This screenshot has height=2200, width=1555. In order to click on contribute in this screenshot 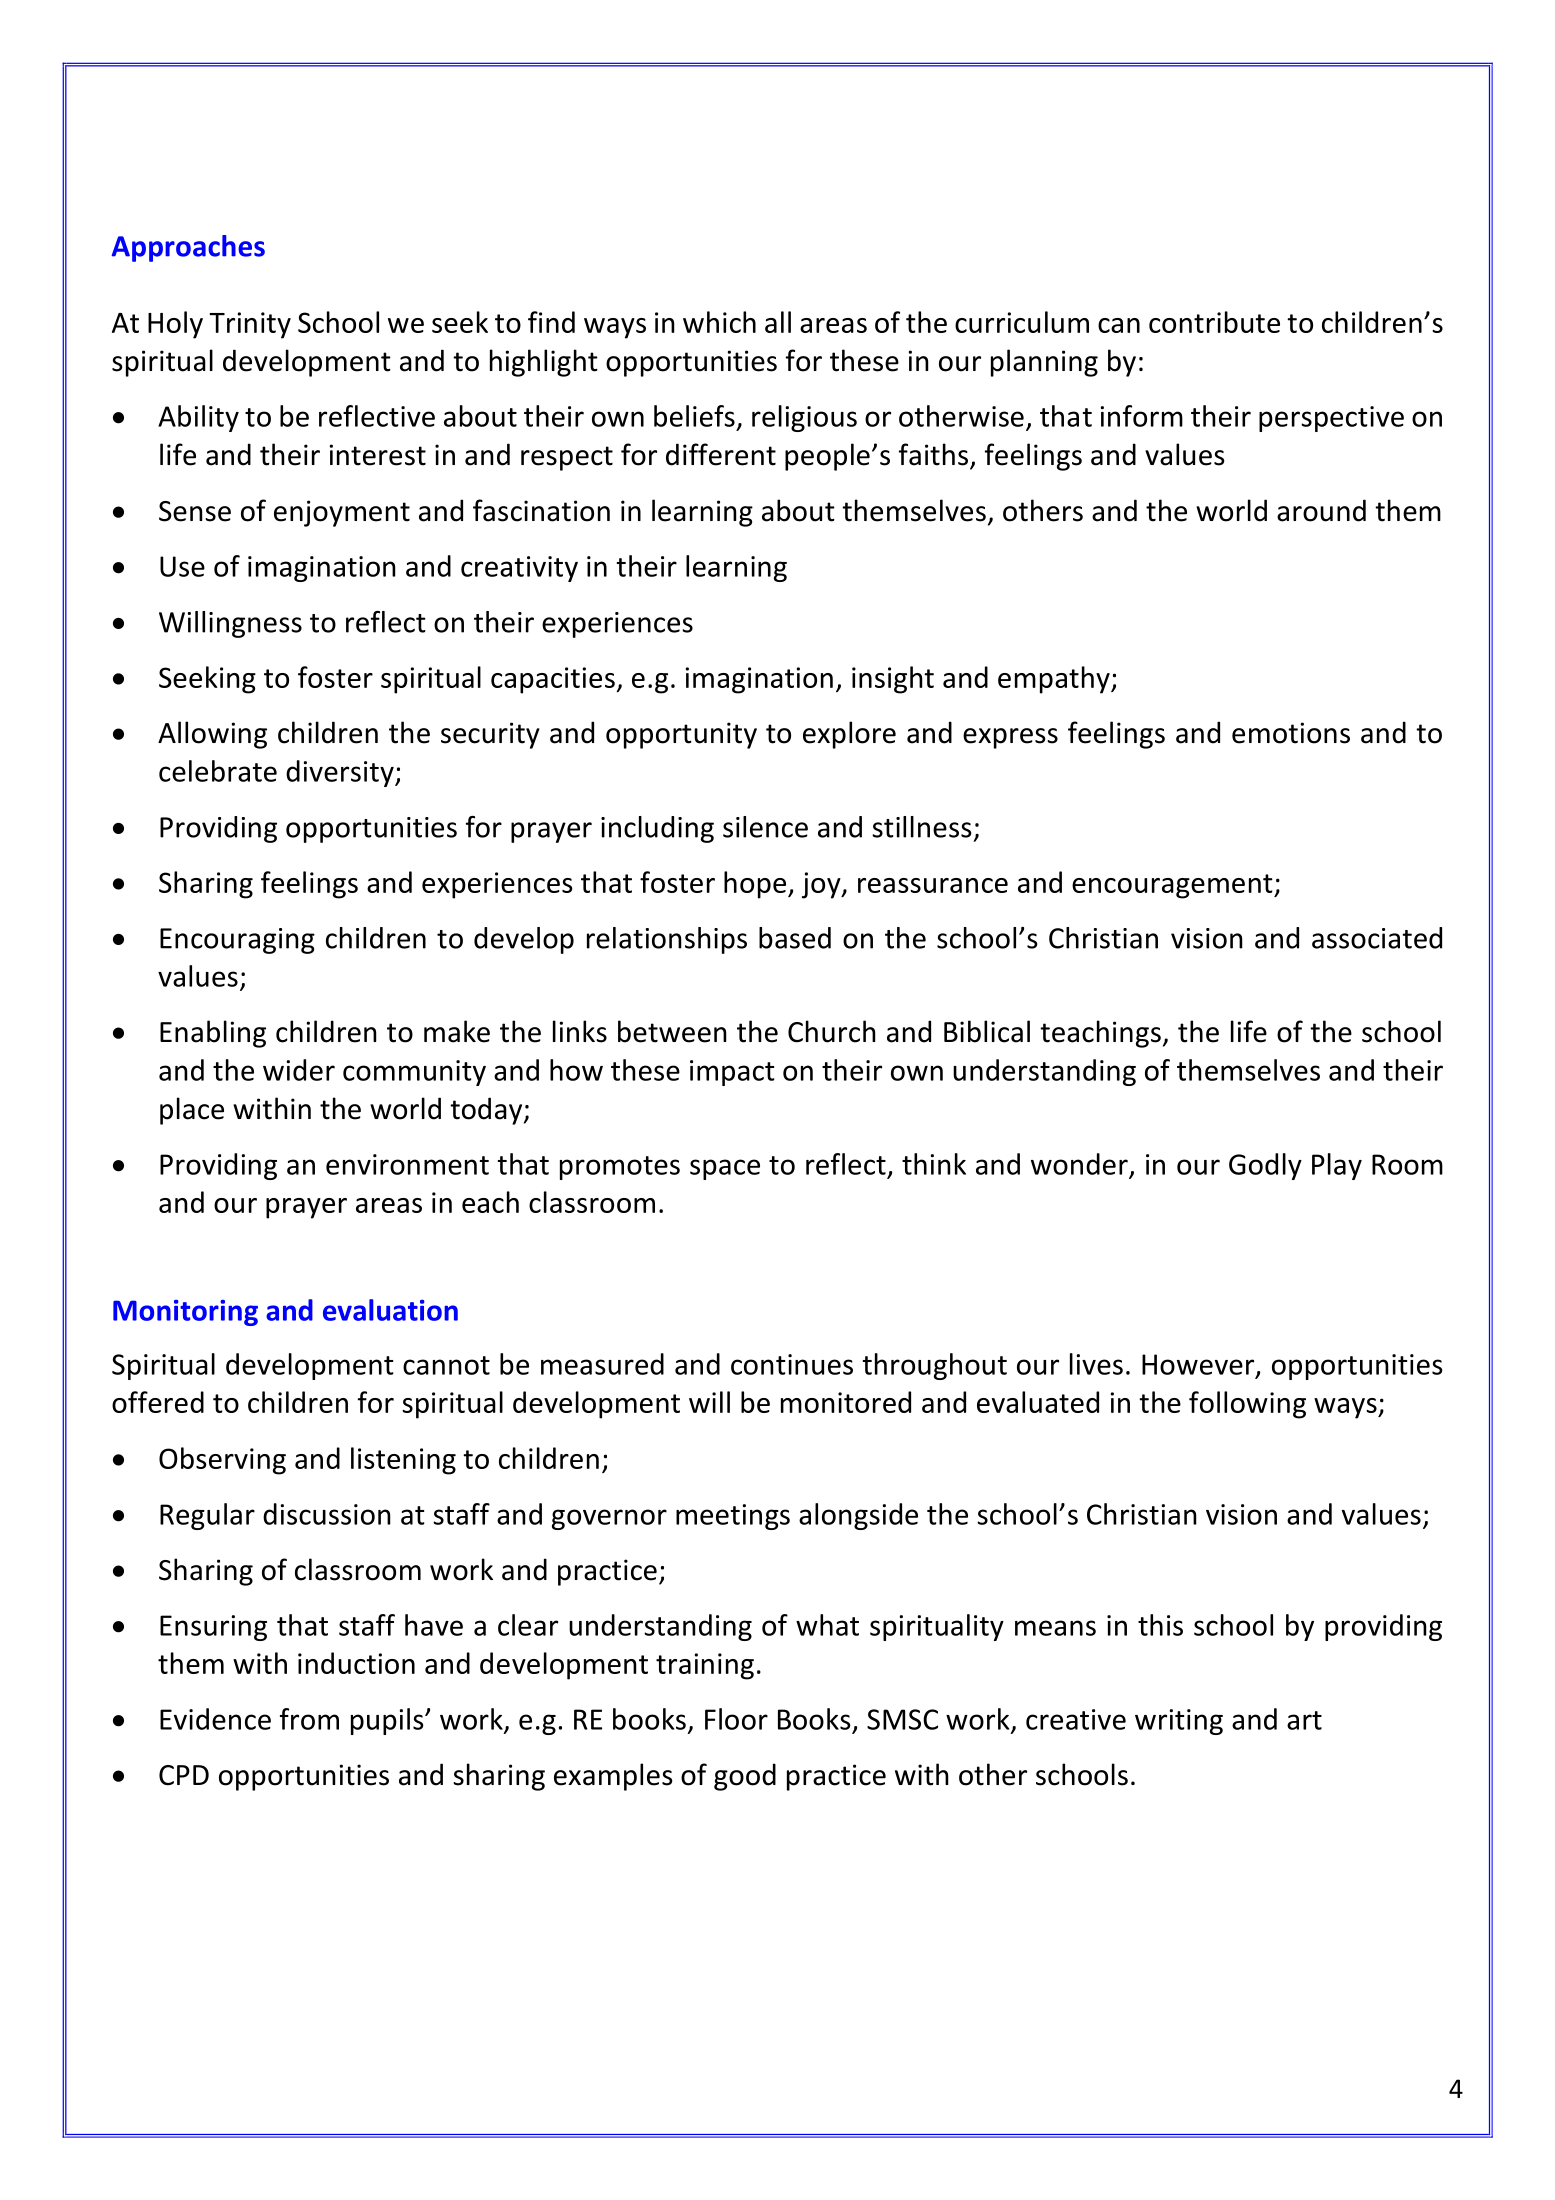, I will do `click(1214, 322)`.
